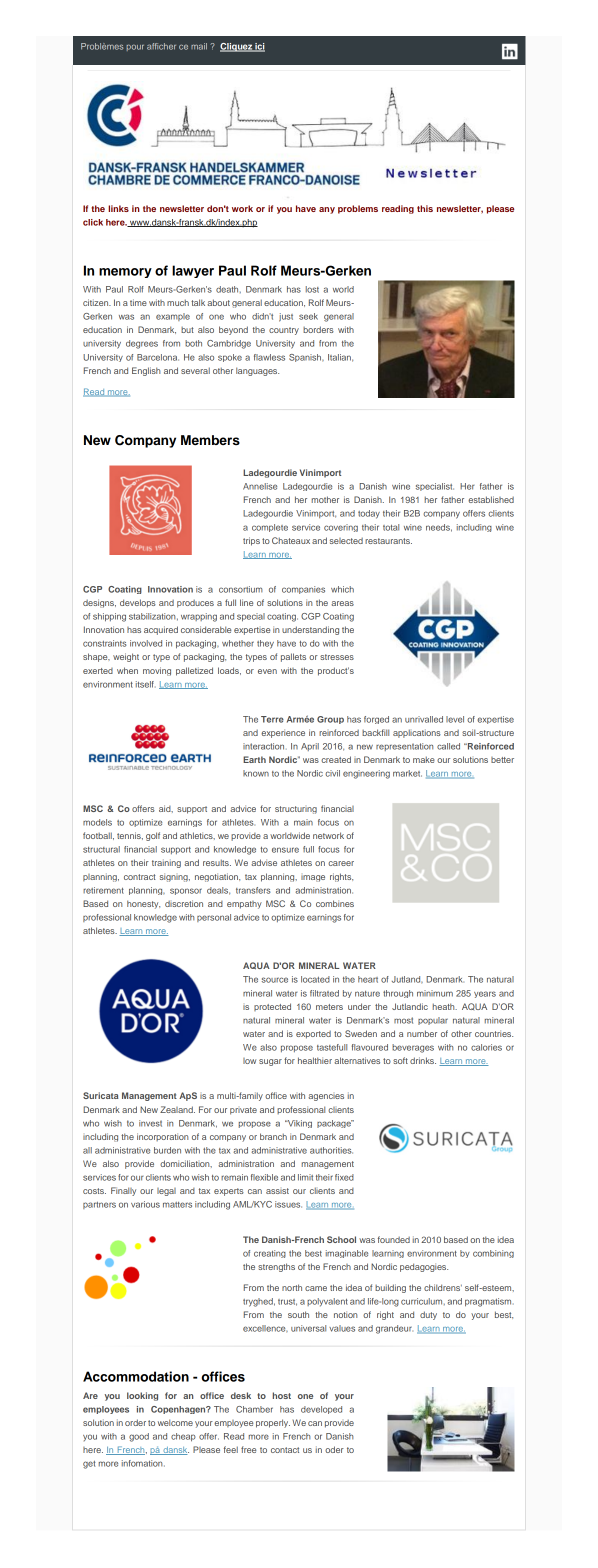  What do you see at coordinates (315, 979) in the page?
I see `located` at bounding box center [315, 979].
